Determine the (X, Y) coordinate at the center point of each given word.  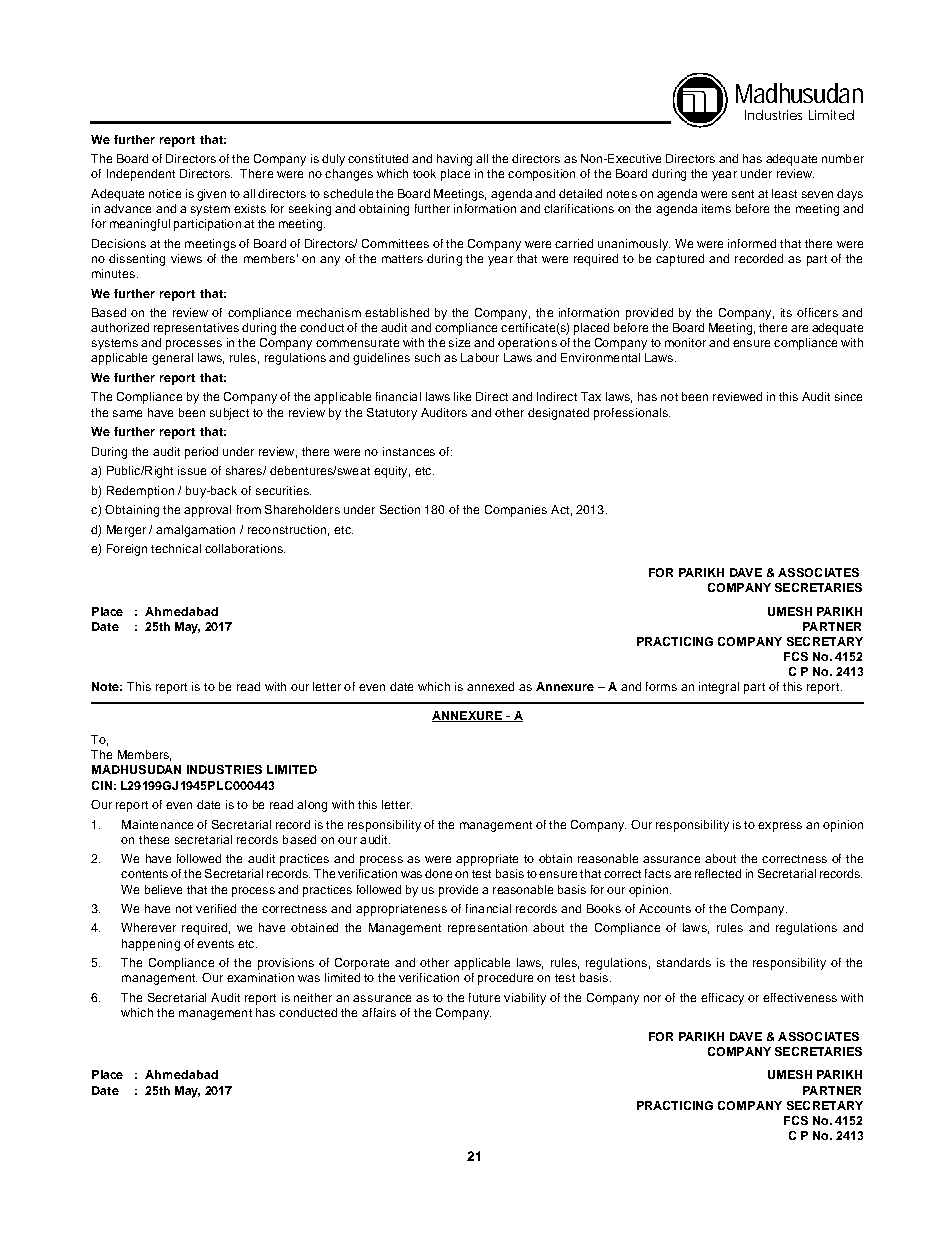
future (484, 997)
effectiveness (800, 997)
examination (260, 977)
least (784, 193)
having (454, 160)
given (211, 195)
